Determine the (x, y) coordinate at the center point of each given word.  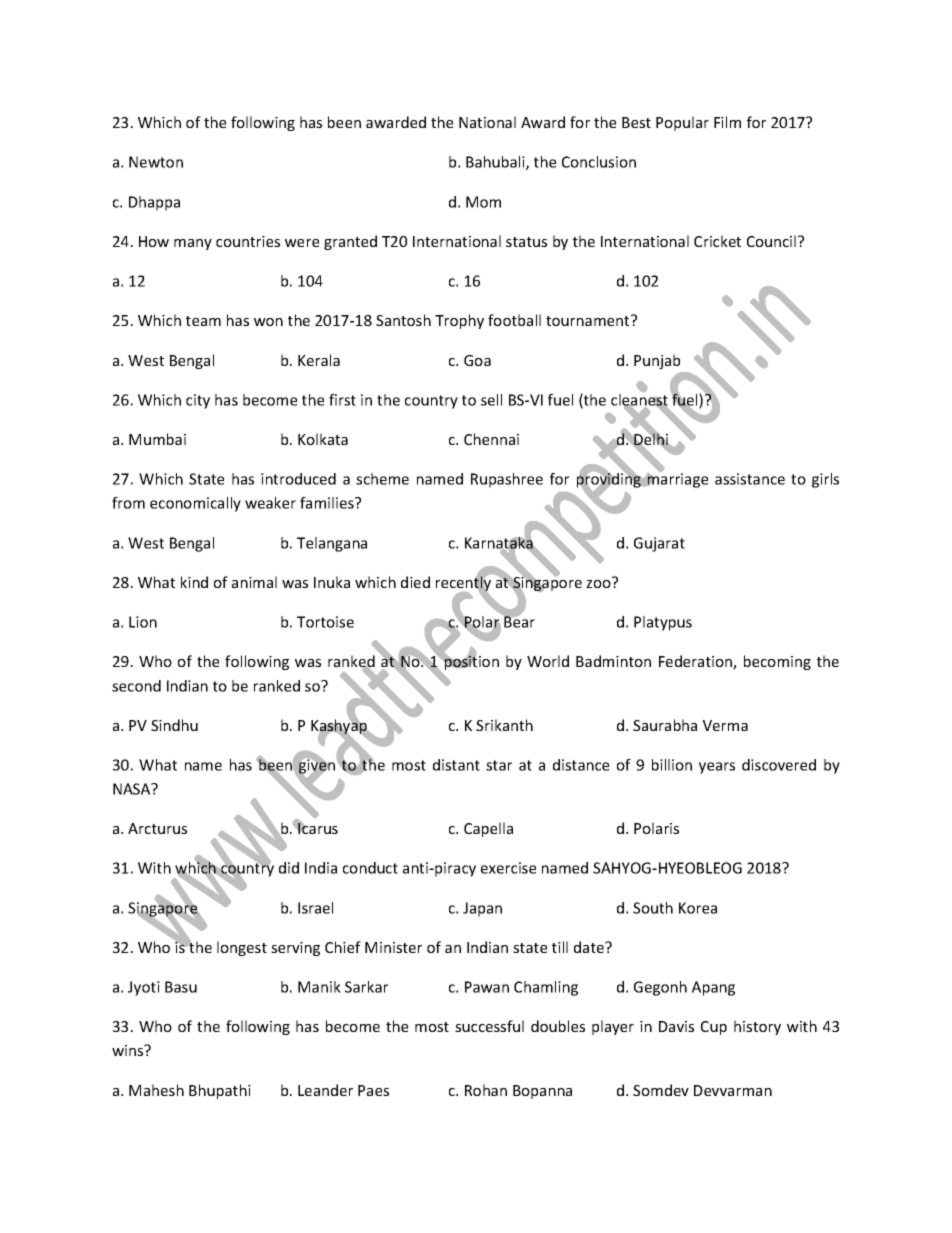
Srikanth (504, 725)
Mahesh (156, 1090)
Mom (483, 202)
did (289, 868)
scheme (382, 479)
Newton (156, 162)
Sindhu (174, 725)
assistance (750, 479)
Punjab (657, 361)
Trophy (459, 321)
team (203, 321)
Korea (698, 908)
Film (727, 122)
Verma (725, 725)
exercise (508, 868)
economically (195, 504)
